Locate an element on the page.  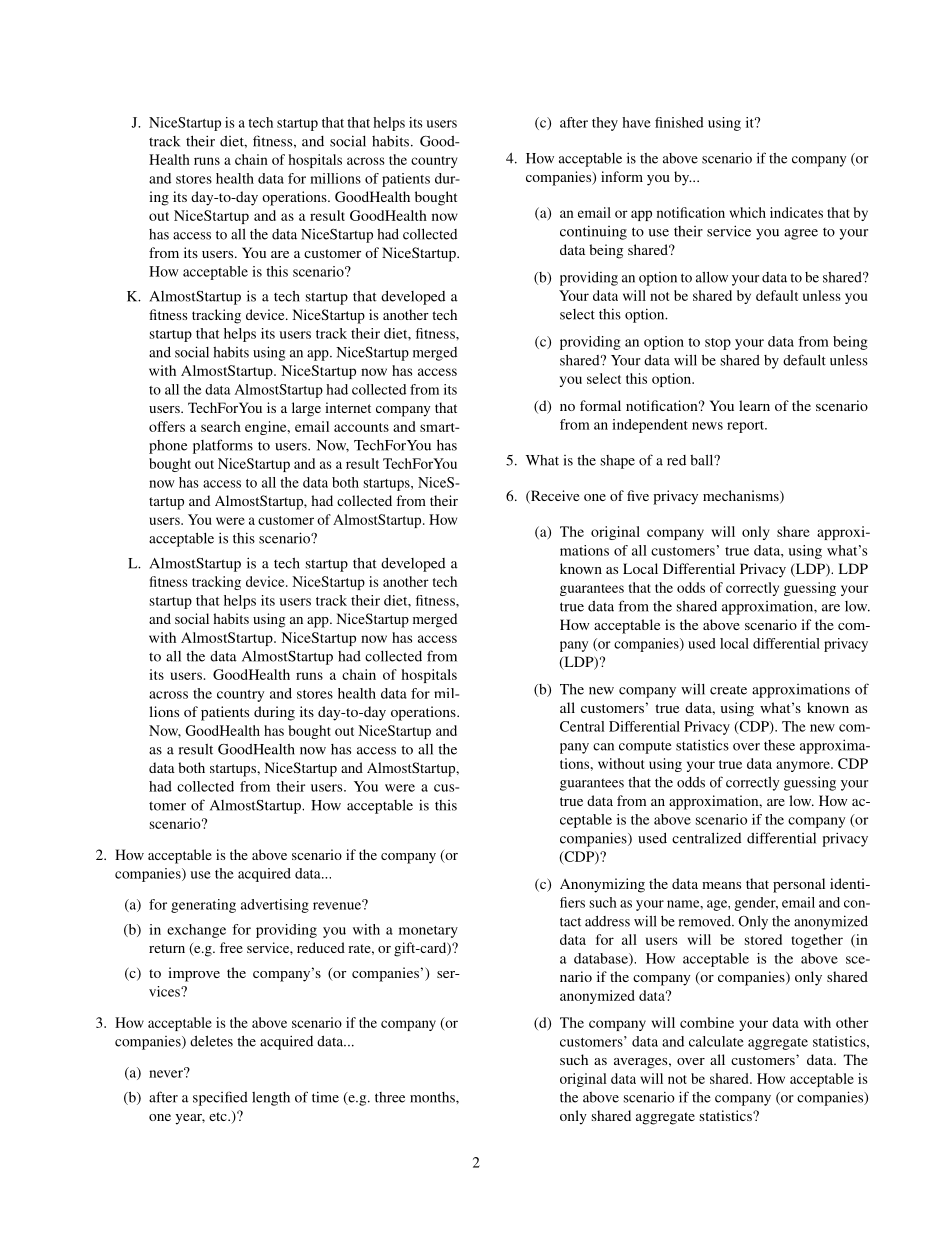
they is located at coordinates (605, 124).
